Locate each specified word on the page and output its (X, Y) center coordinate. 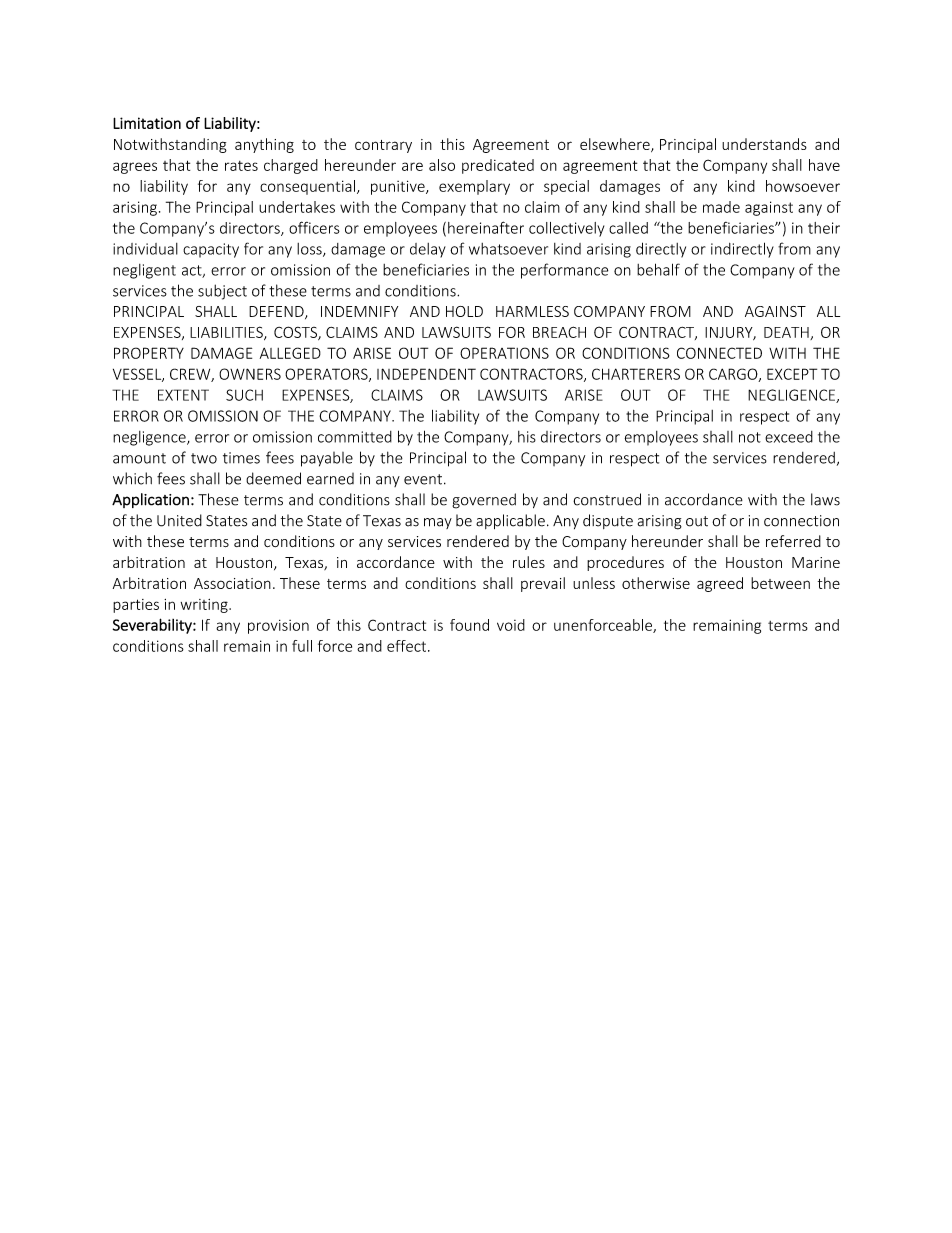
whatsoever (508, 249)
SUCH (244, 395)
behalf (658, 269)
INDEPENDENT (426, 374)
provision (278, 627)
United (179, 520)
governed (484, 501)
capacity (211, 250)
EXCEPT (792, 374)
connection (801, 521)
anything (264, 145)
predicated (498, 166)
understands (764, 144)
